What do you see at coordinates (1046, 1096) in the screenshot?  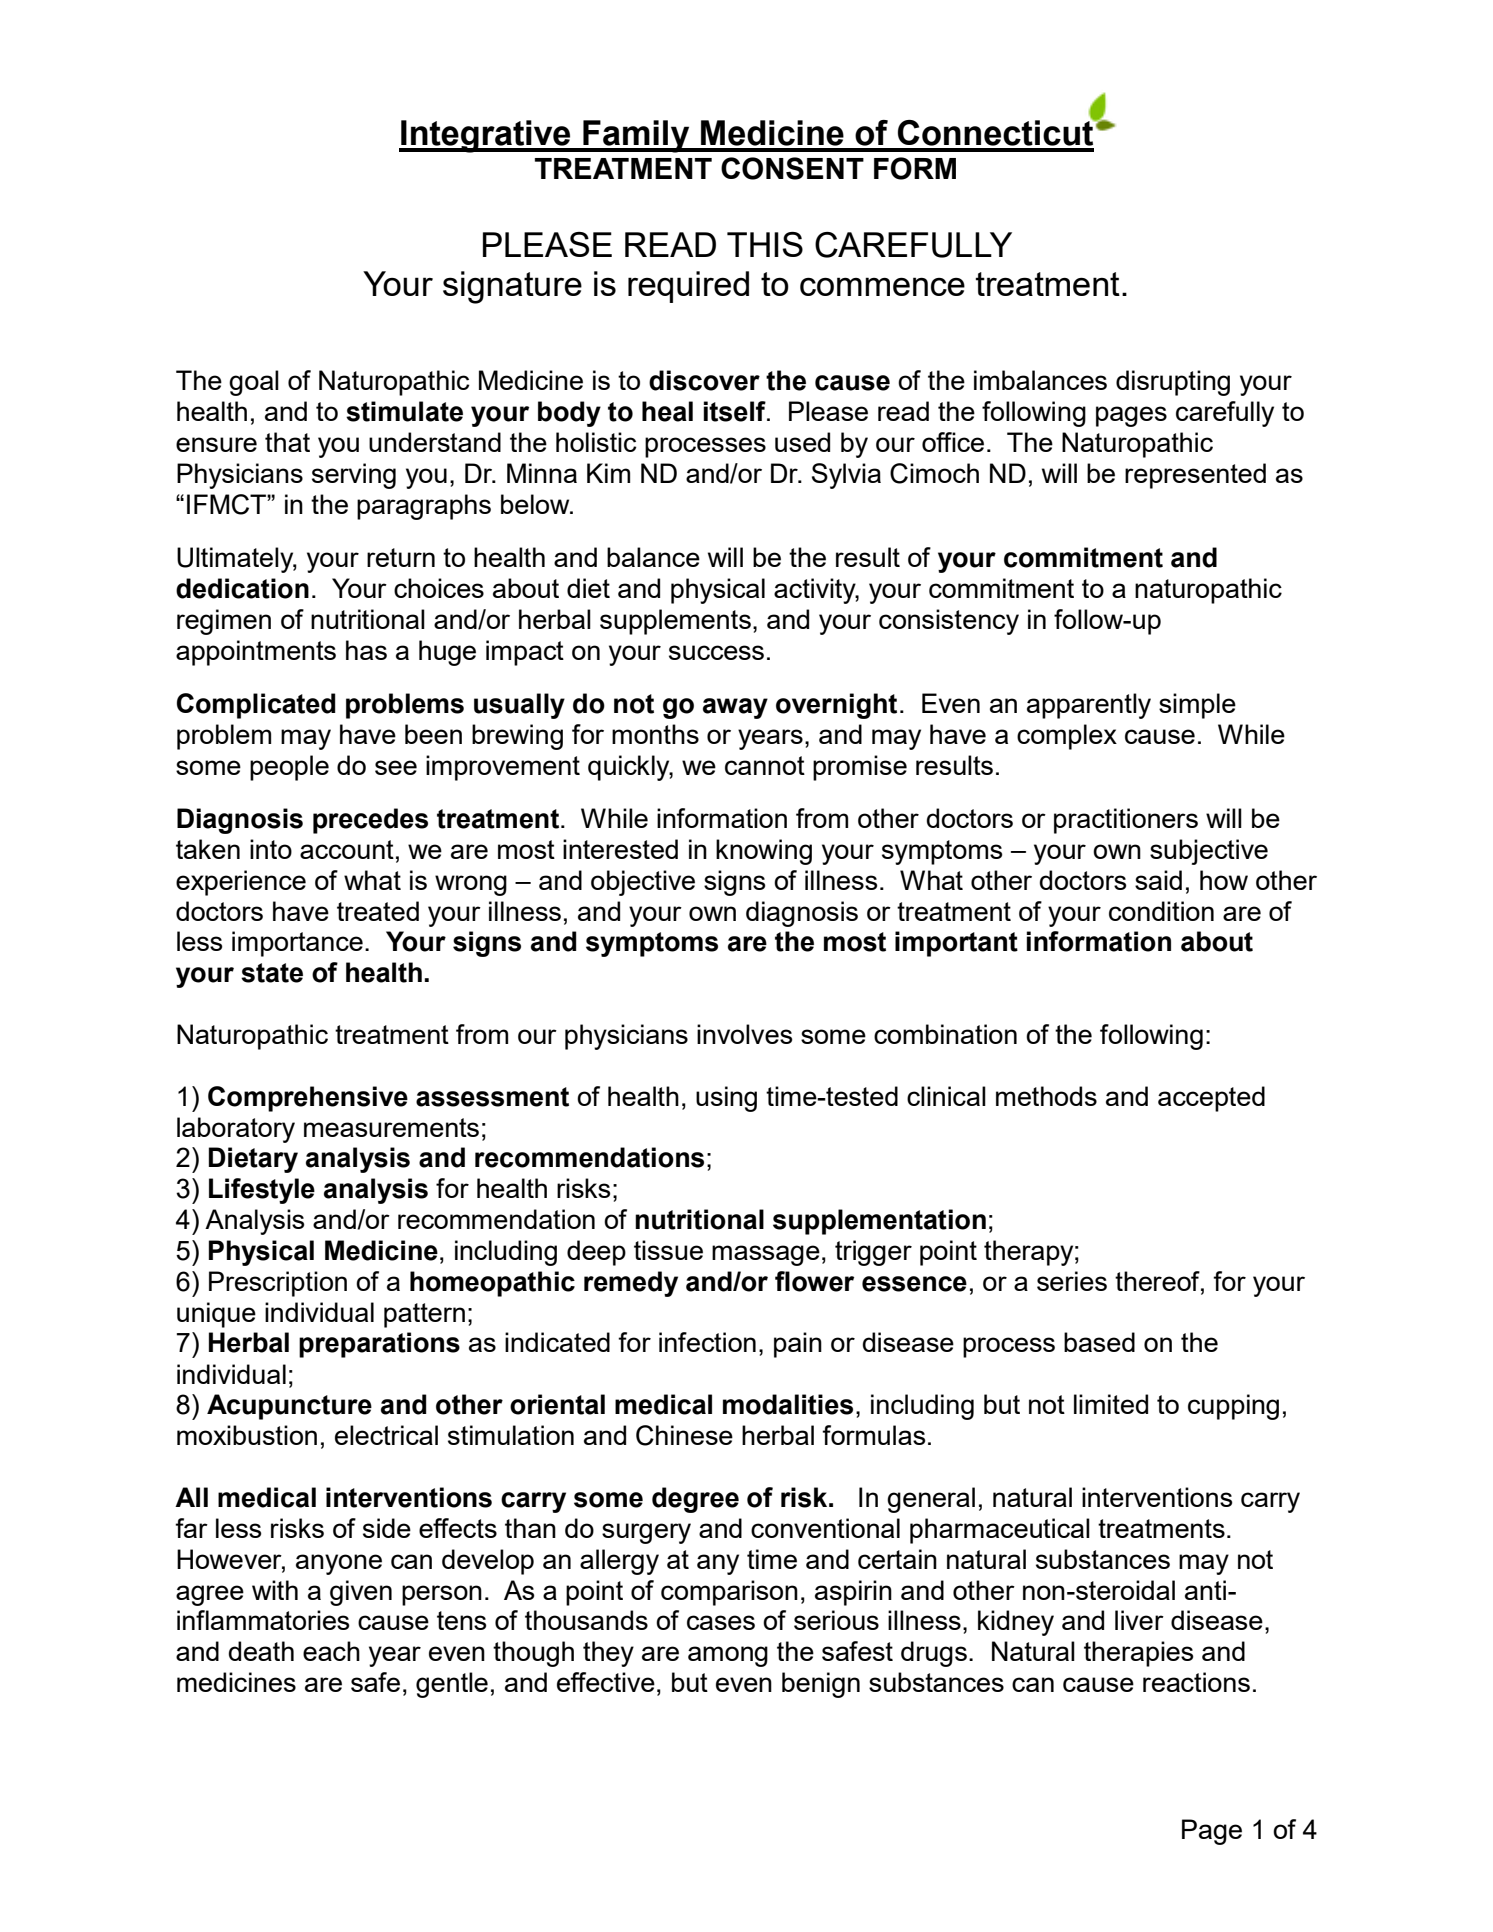 I see `methods` at bounding box center [1046, 1096].
